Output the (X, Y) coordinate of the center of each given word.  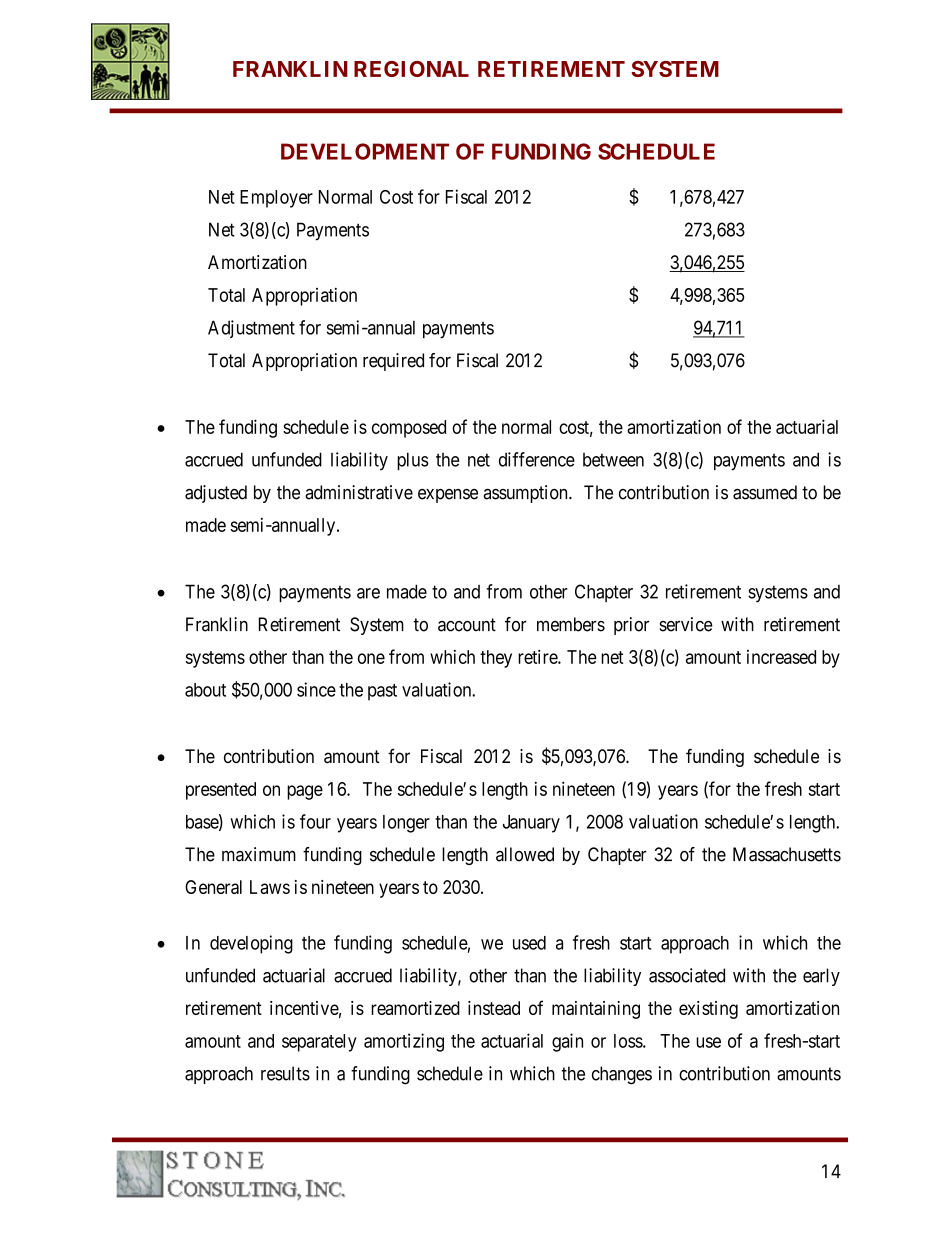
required (393, 362)
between (613, 460)
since (316, 689)
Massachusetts (787, 854)
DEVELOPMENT (365, 151)
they (496, 659)
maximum (259, 854)
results (285, 1073)
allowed (525, 854)
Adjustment (251, 329)
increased (781, 657)
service (686, 624)
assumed (765, 492)
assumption (526, 494)
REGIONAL (411, 69)
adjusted (216, 494)
